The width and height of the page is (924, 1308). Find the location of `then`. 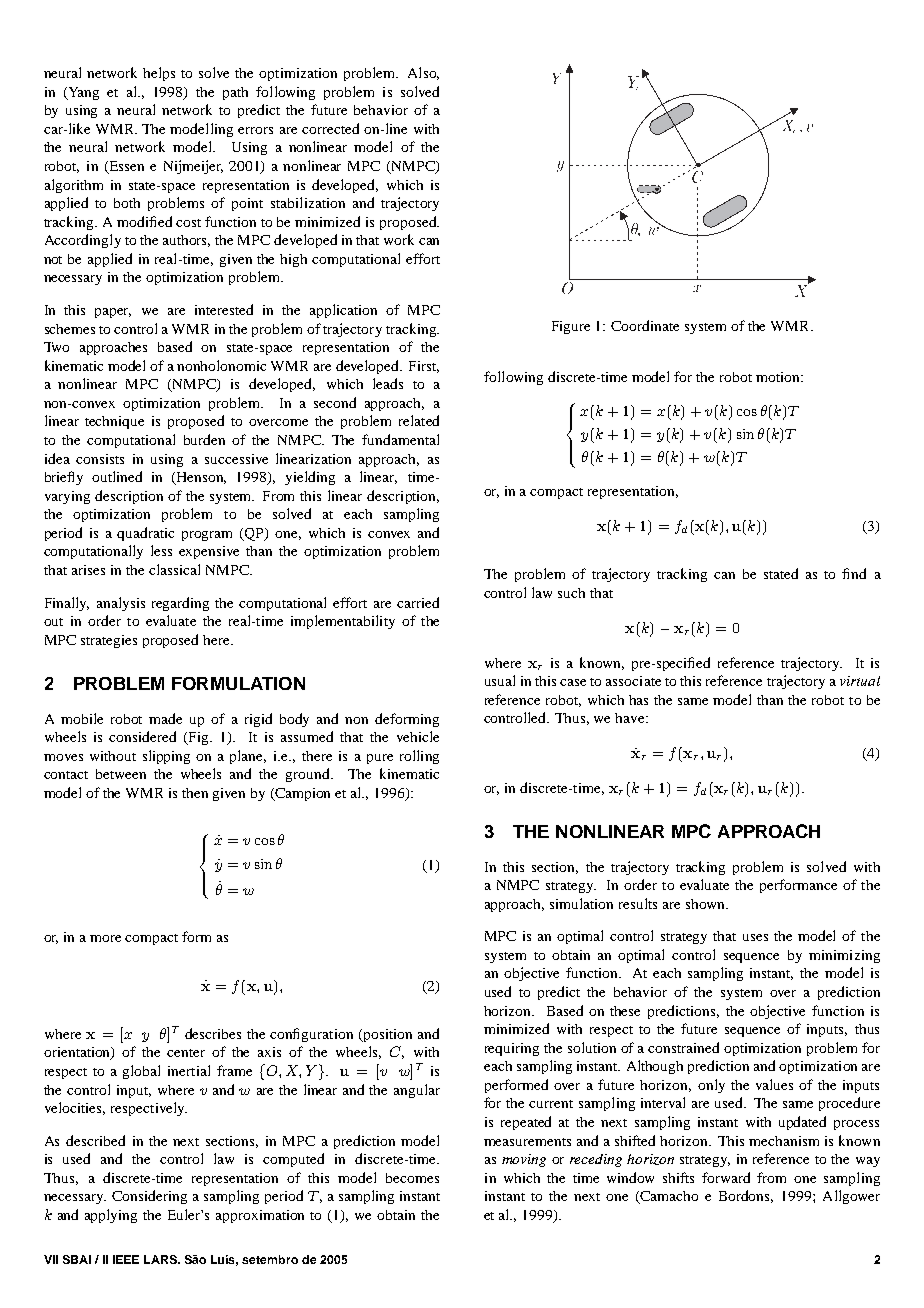

then is located at coordinates (195, 793).
